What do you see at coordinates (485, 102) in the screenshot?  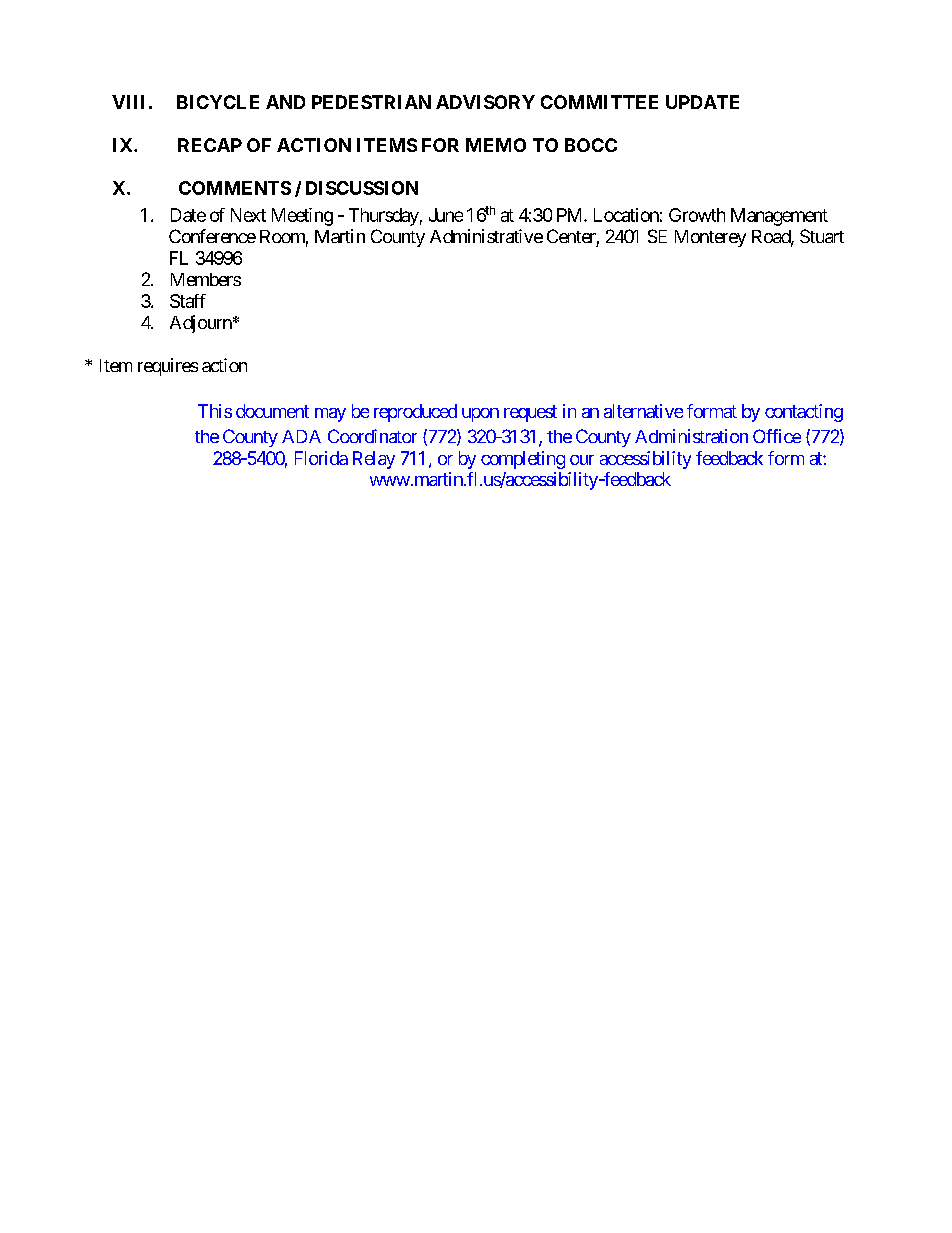 I see `ADVISORY` at bounding box center [485, 102].
